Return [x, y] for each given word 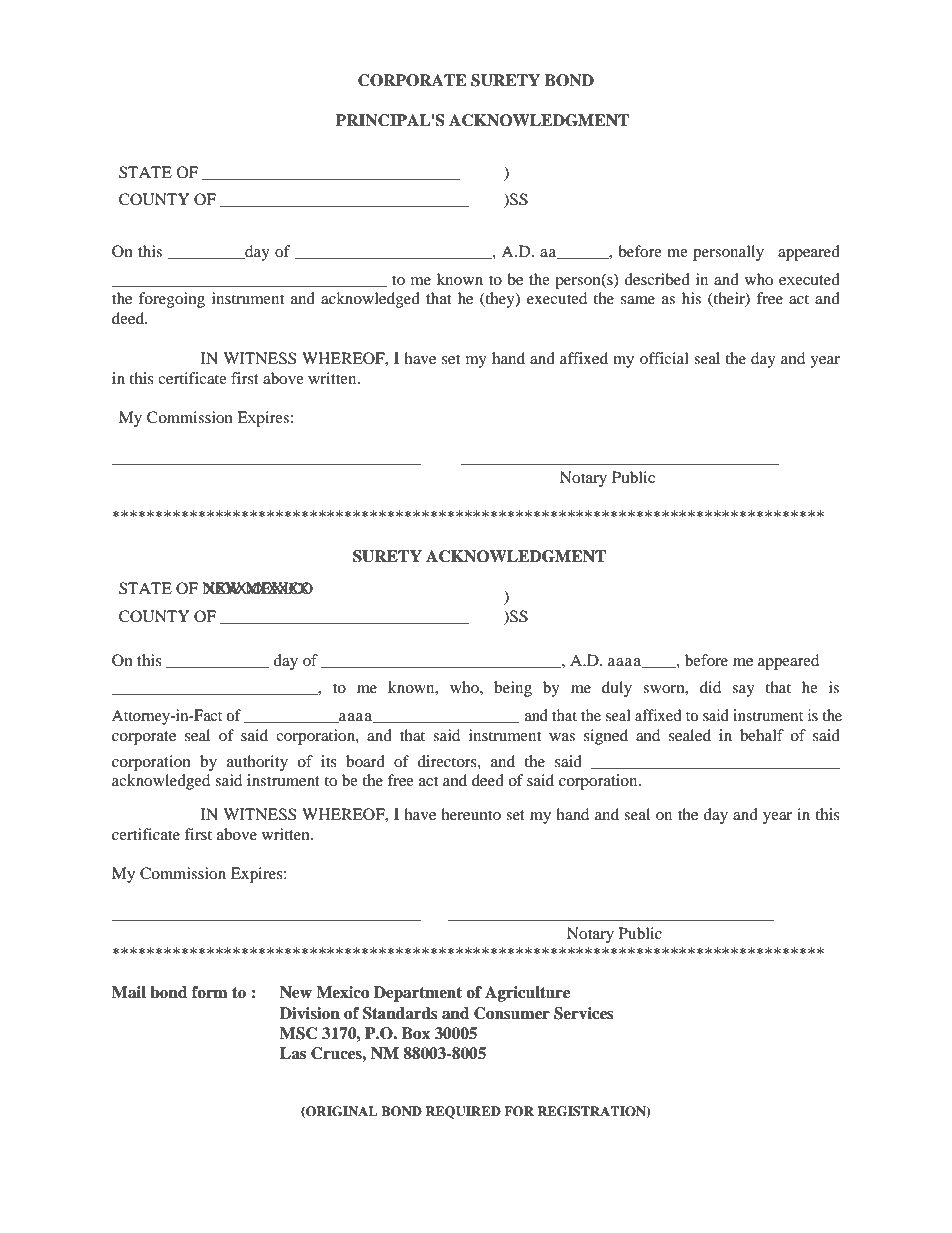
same [638, 300]
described [657, 279]
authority [257, 763]
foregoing [172, 300]
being [513, 689]
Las [293, 1053]
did [710, 687]
